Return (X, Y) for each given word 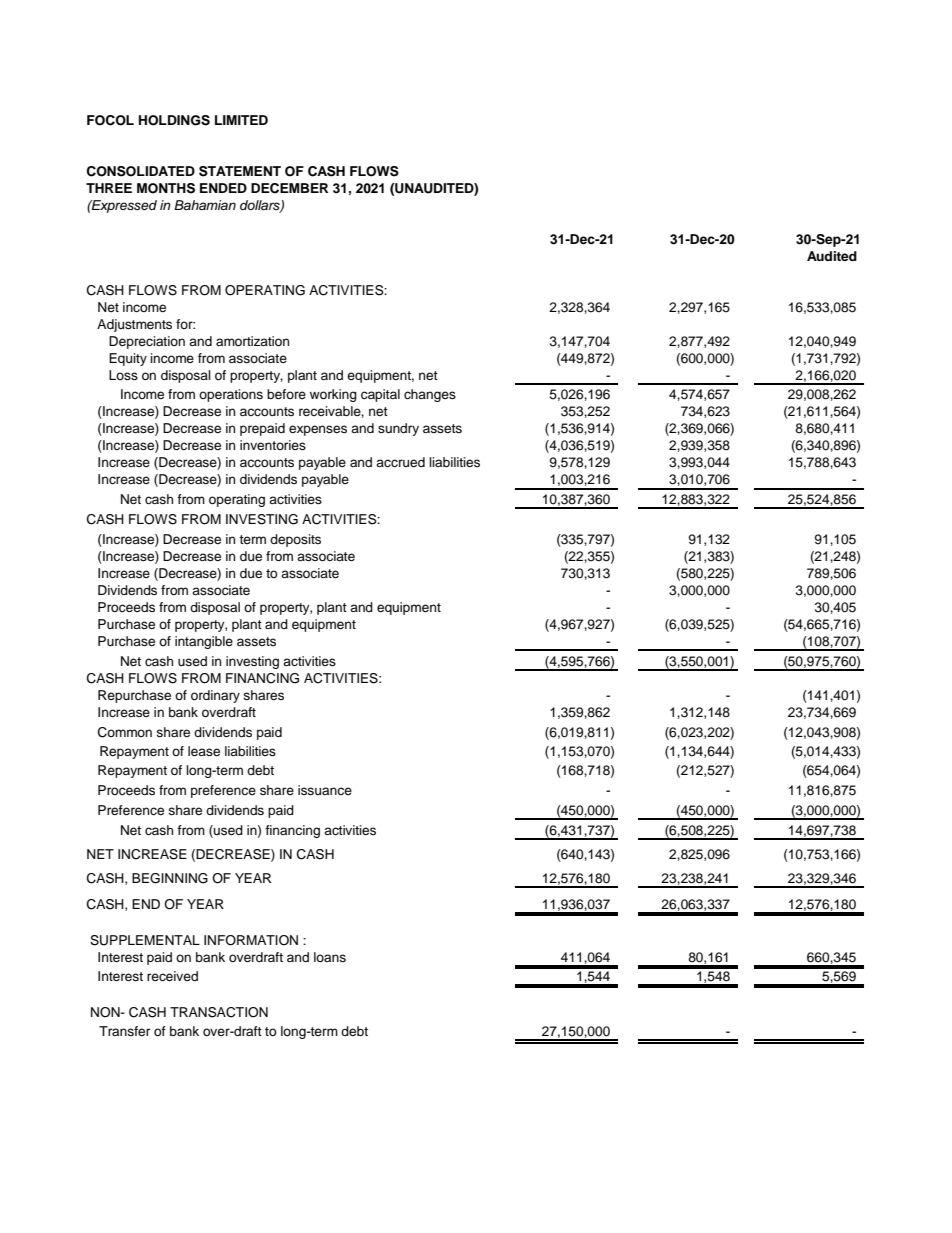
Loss (123, 375)
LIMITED (241, 120)
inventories (273, 445)
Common (125, 732)
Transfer (124, 1031)
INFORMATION (251, 940)
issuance (325, 790)
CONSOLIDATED (141, 171)
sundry (398, 429)
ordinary (215, 696)
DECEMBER (289, 188)
